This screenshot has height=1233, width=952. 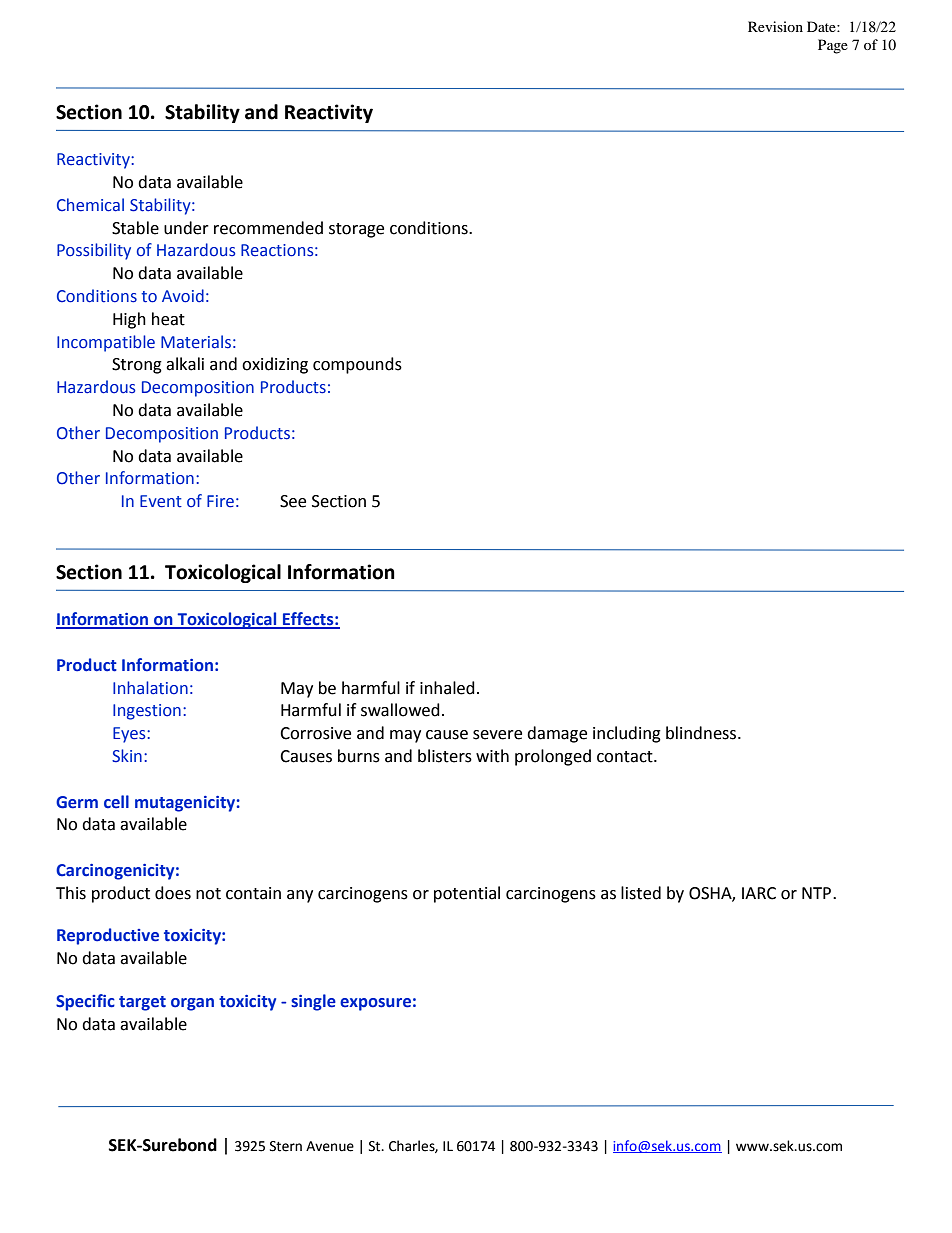 I want to click on blindness, so click(x=702, y=733).
